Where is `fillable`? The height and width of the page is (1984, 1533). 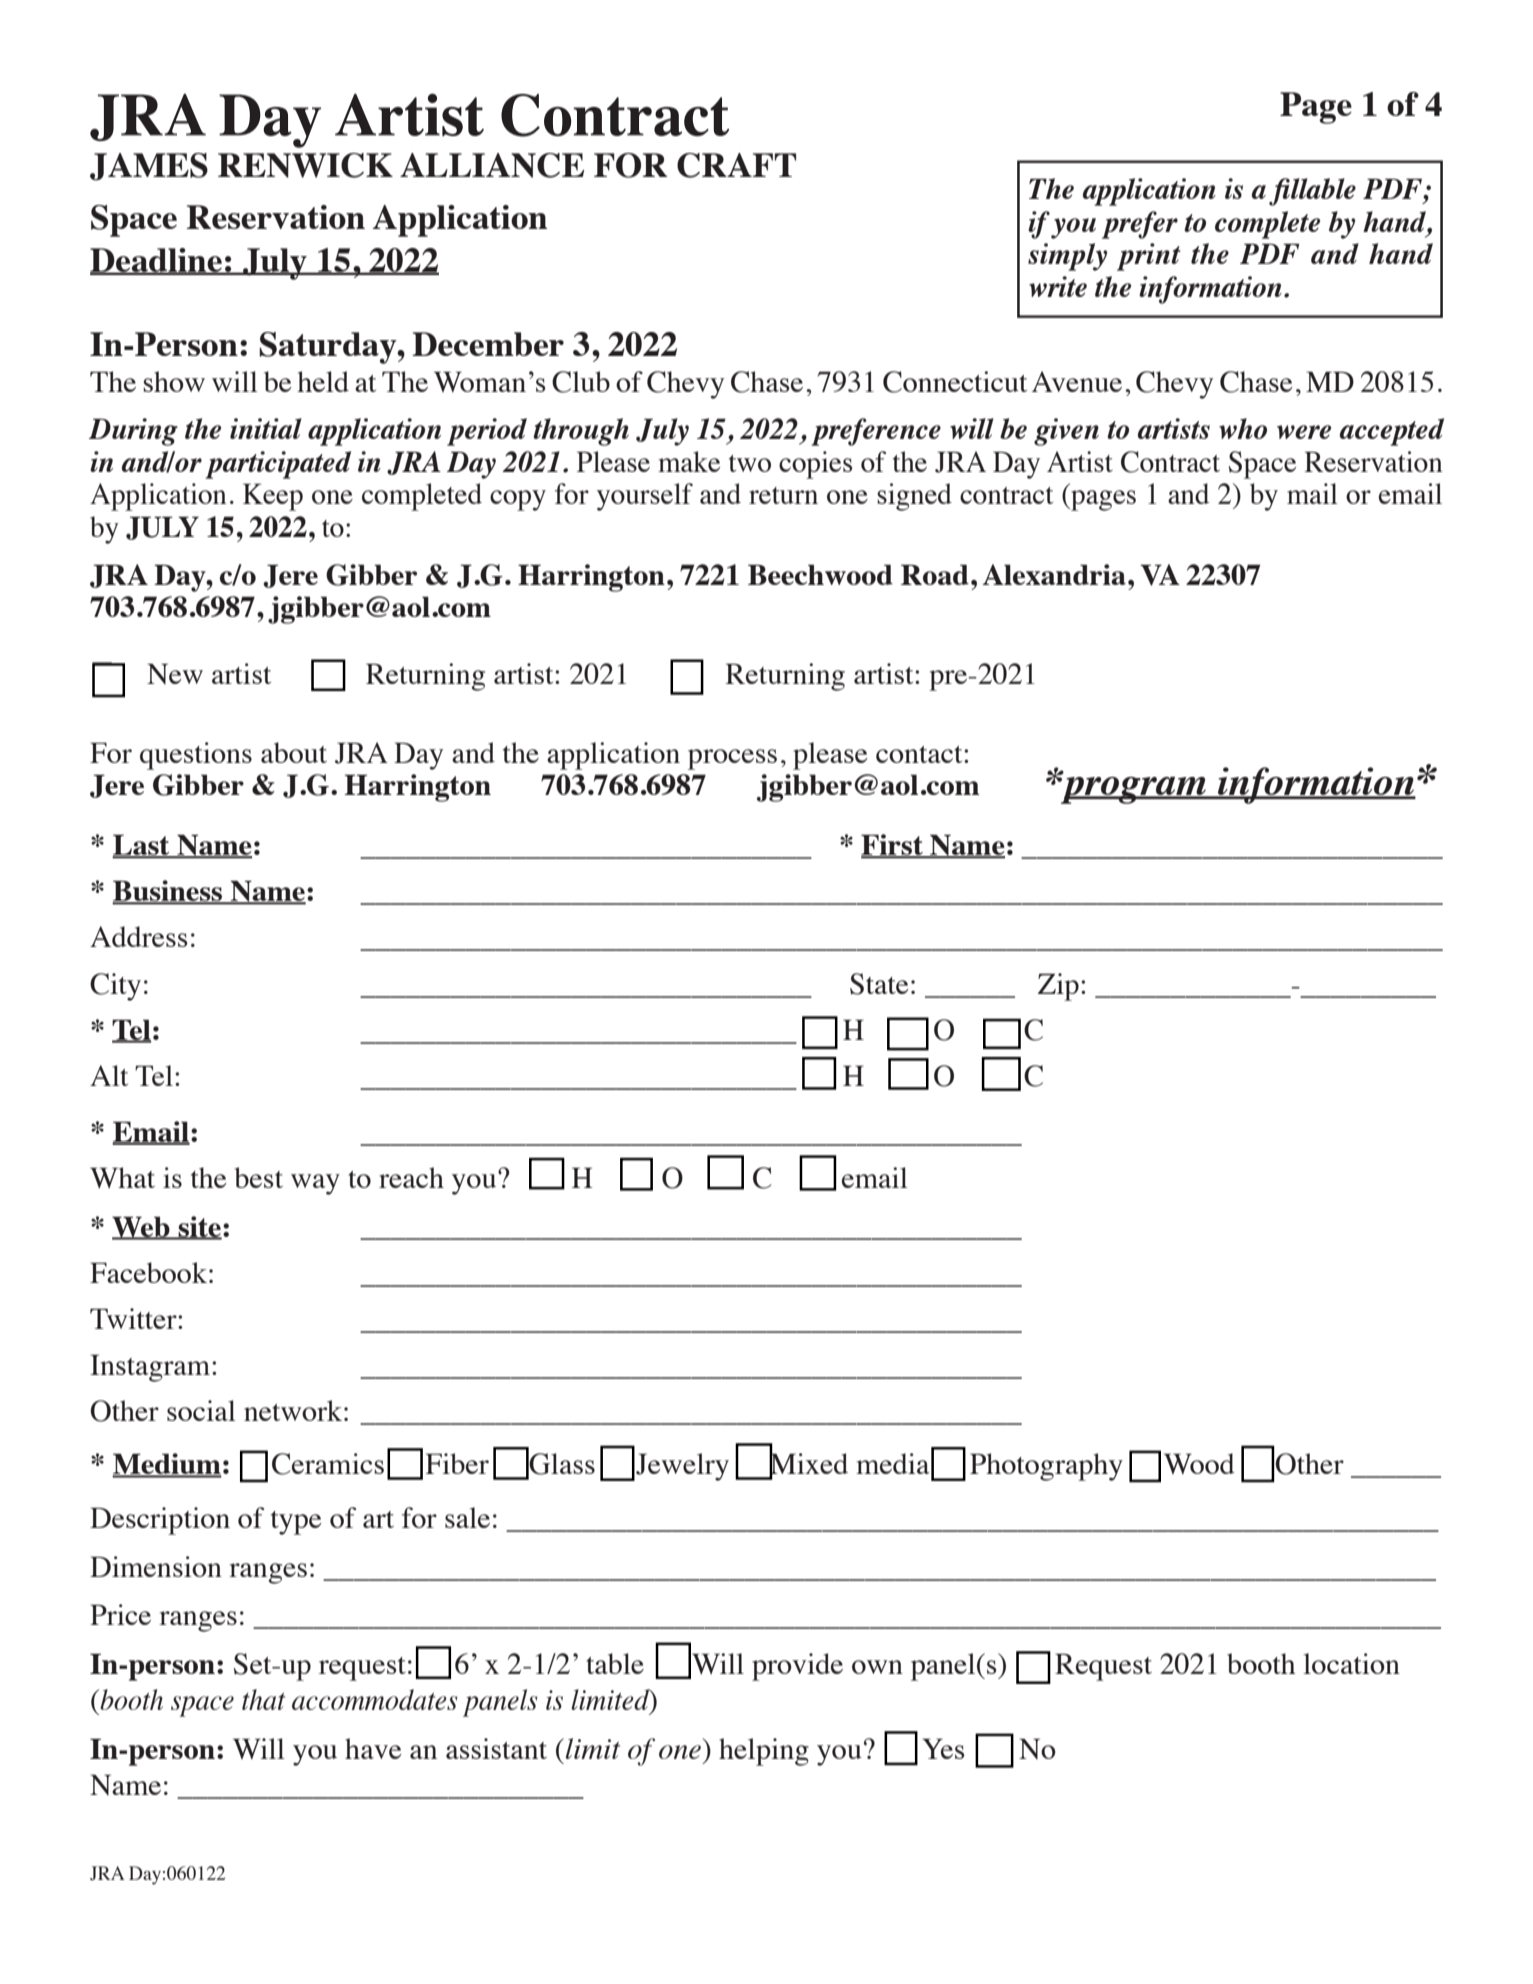 fillable is located at coordinates (1312, 192).
